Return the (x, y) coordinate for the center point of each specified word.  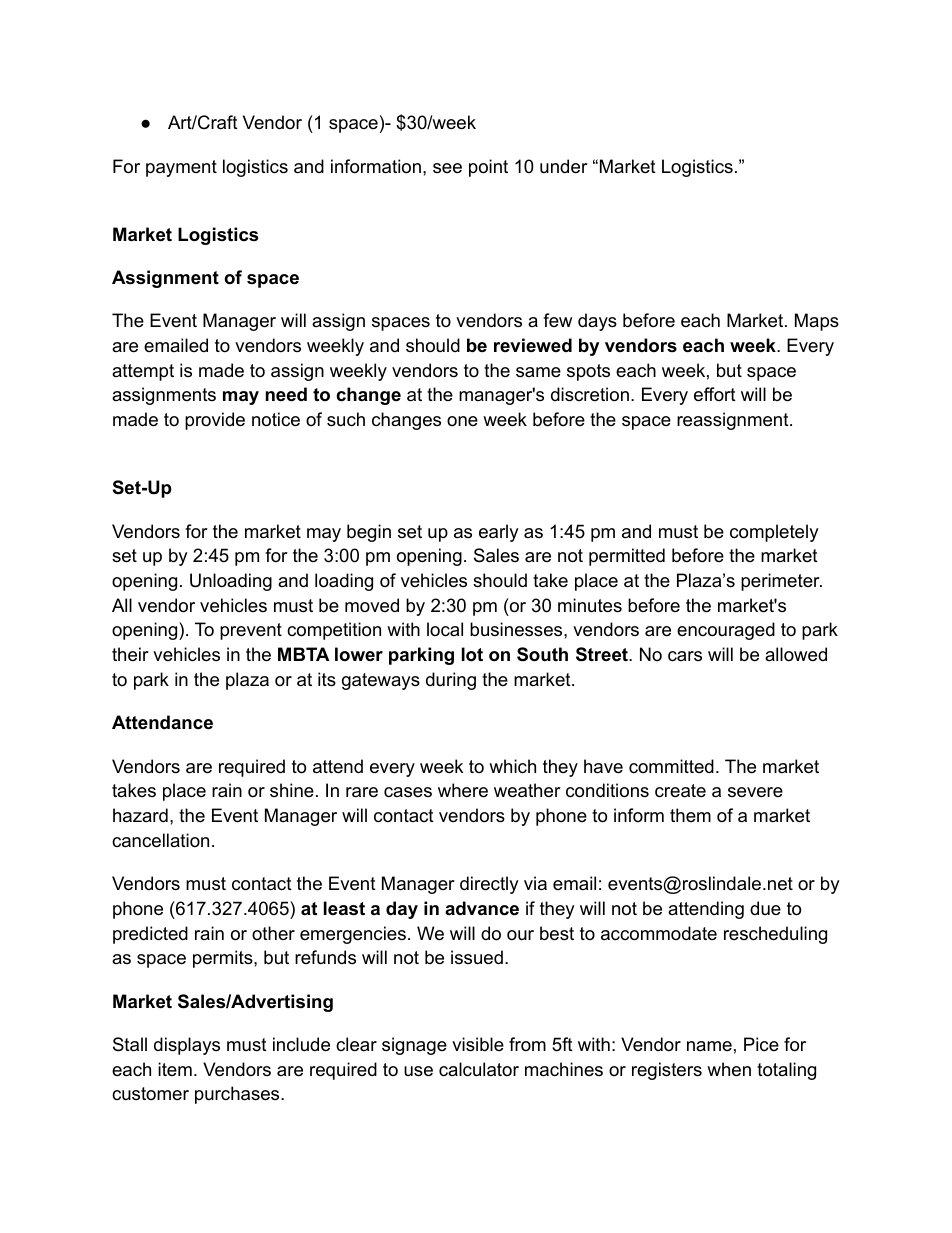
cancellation (160, 840)
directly (489, 885)
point (488, 168)
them (690, 815)
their (130, 654)
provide (215, 421)
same (538, 372)
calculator (479, 1069)
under (564, 166)
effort (715, 394)
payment (181, 168)
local (445, 629)
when (729, 1069)
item (175, 1069)
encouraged (726, 631)
